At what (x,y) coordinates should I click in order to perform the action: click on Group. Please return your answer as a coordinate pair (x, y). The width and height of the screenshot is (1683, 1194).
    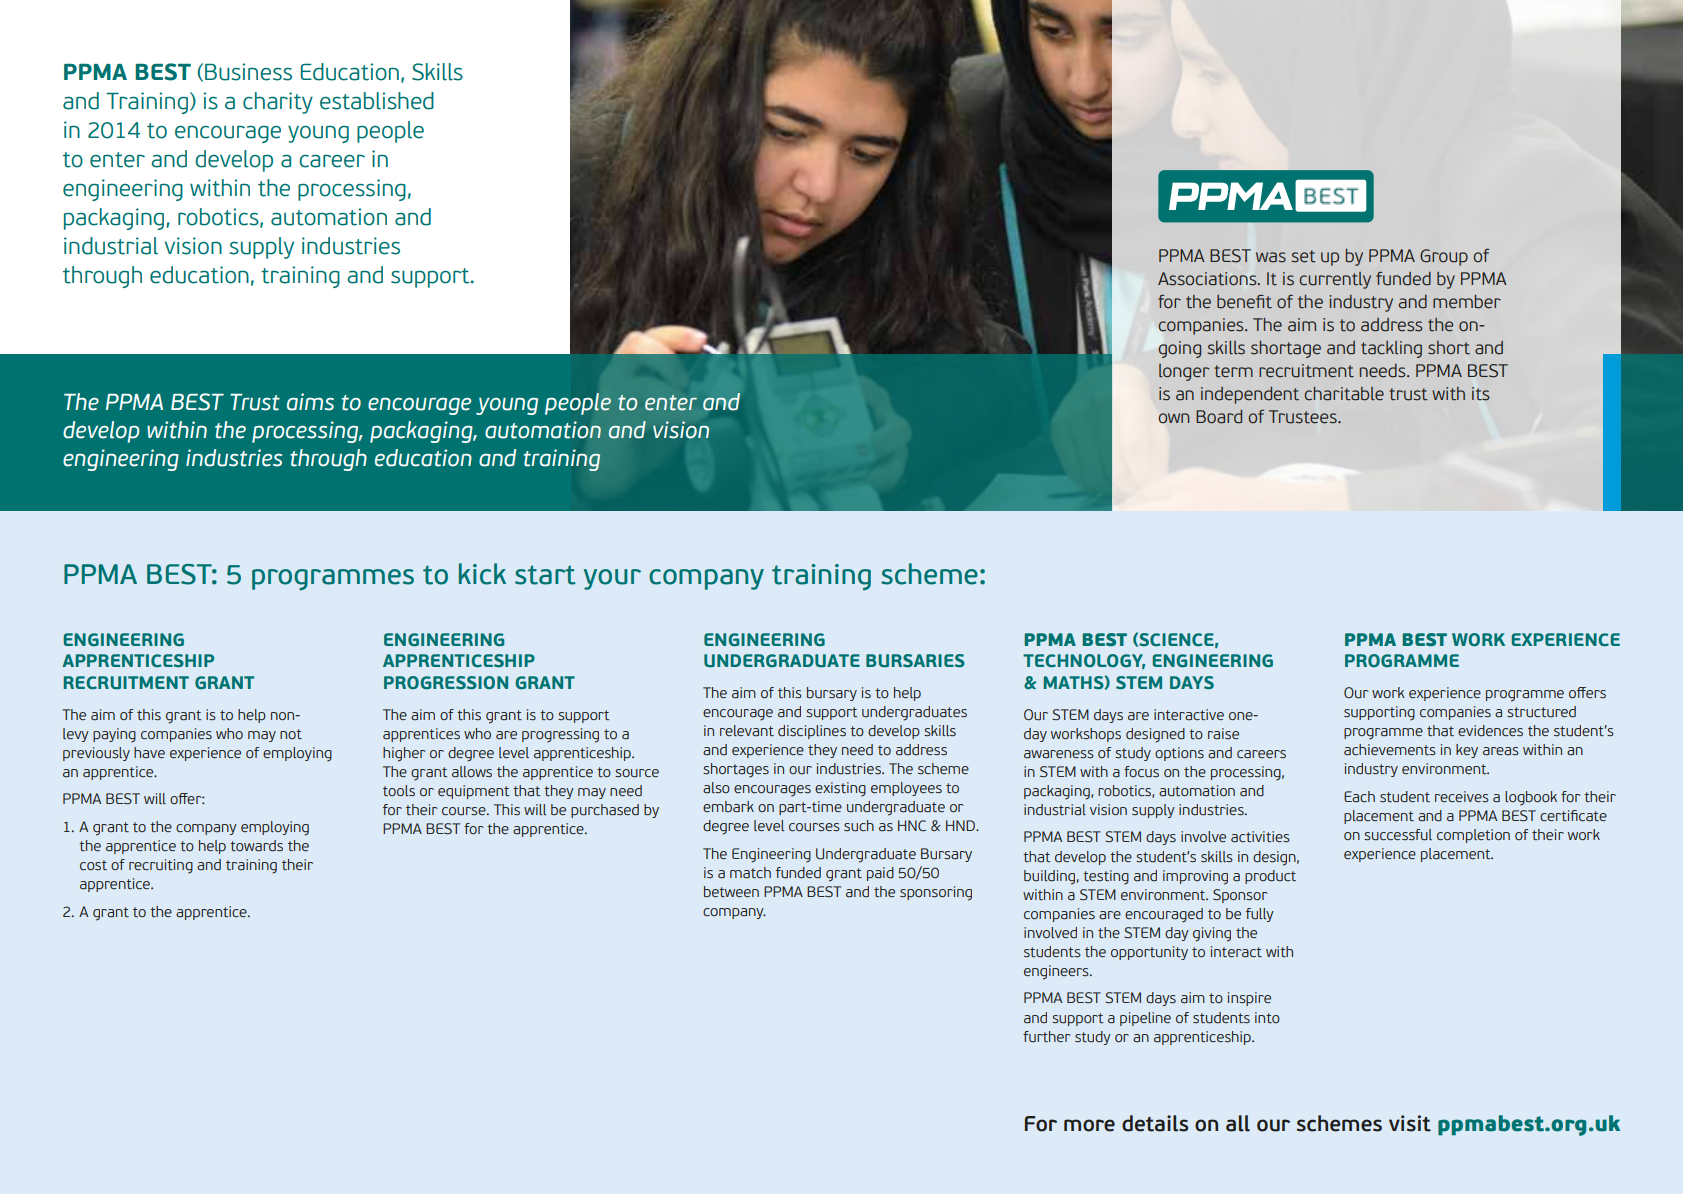
    Looking at the image, I should click on (1444, 257).
